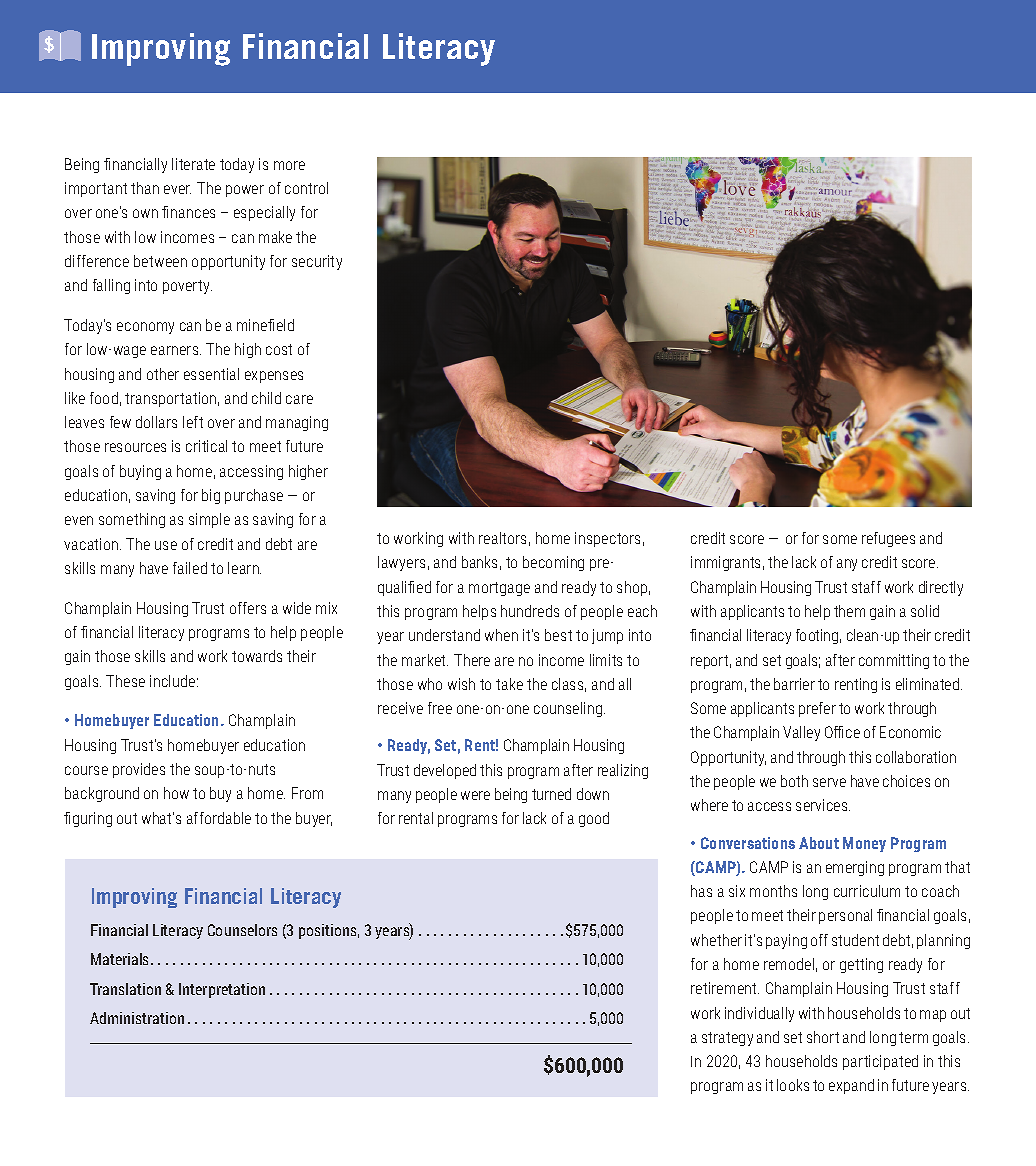 The height and width of the screenshot is (1166, 1036). Describe the element at coordinates (248, 608) in the screenshot. I see `offers` at that location.
